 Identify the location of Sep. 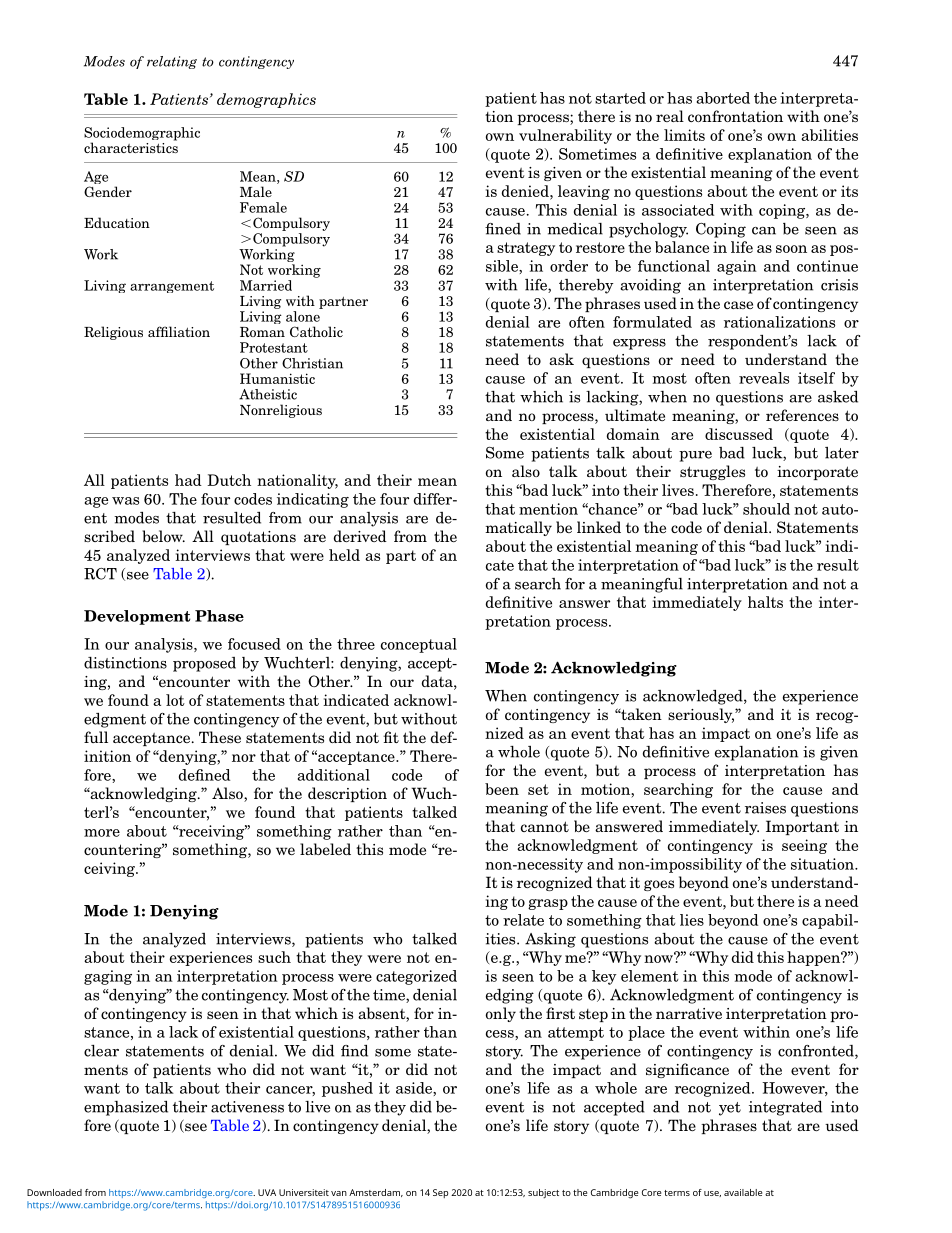
(440, 1193).
